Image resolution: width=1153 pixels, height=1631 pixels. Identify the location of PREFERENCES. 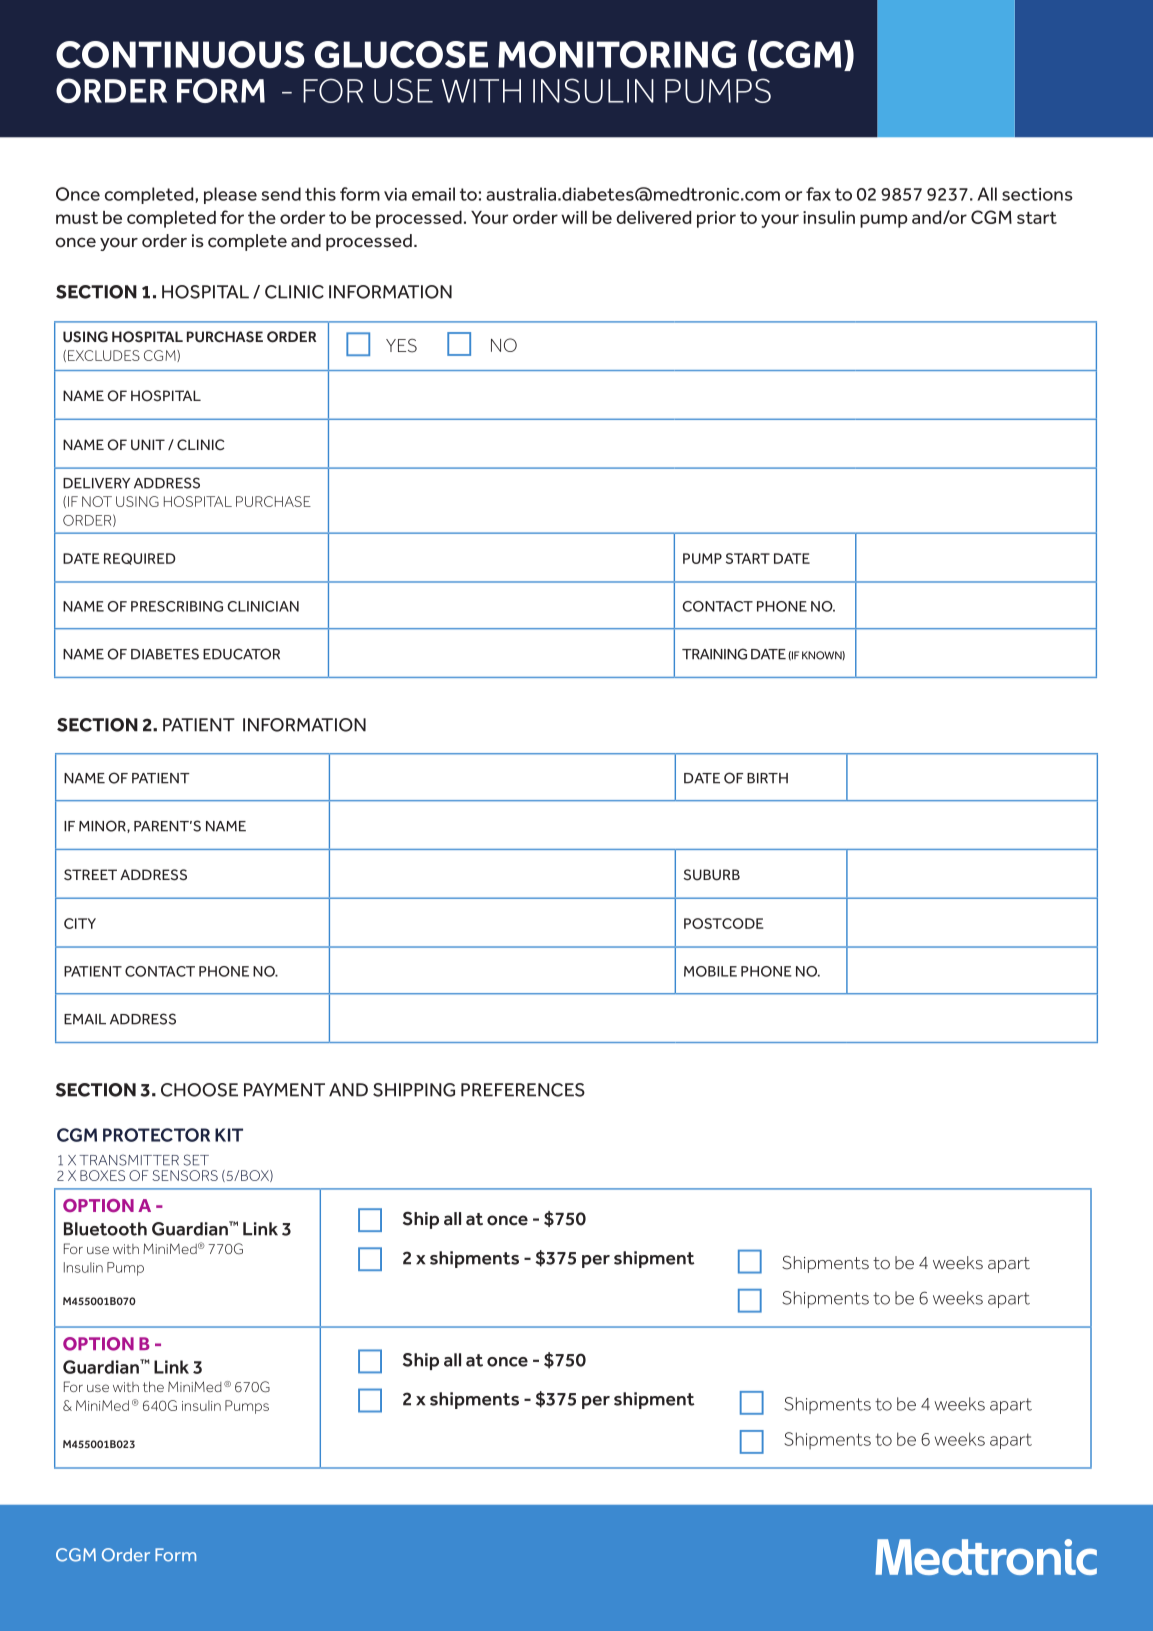
(523, 1090).
